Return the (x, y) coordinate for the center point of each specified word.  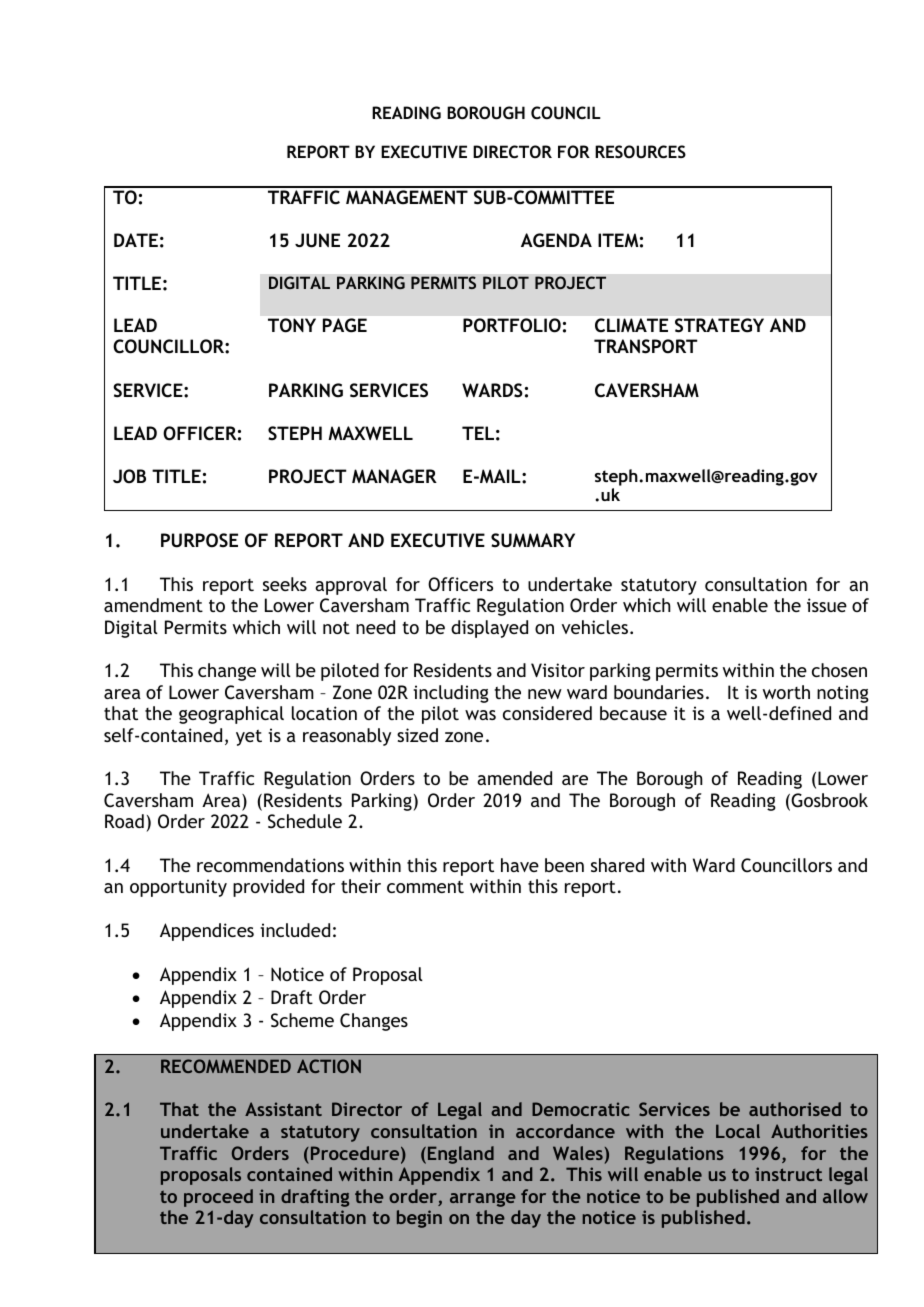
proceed (218, 1198)
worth (786, 692)
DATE (136, 240)
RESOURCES (640, 151)
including (451, 694)
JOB (129, 476)
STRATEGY (719, 325)
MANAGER (394, 476)
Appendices (207, 932)
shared (617, 865)
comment (425, 887)
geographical (231, 715)
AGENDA (556, 240)
